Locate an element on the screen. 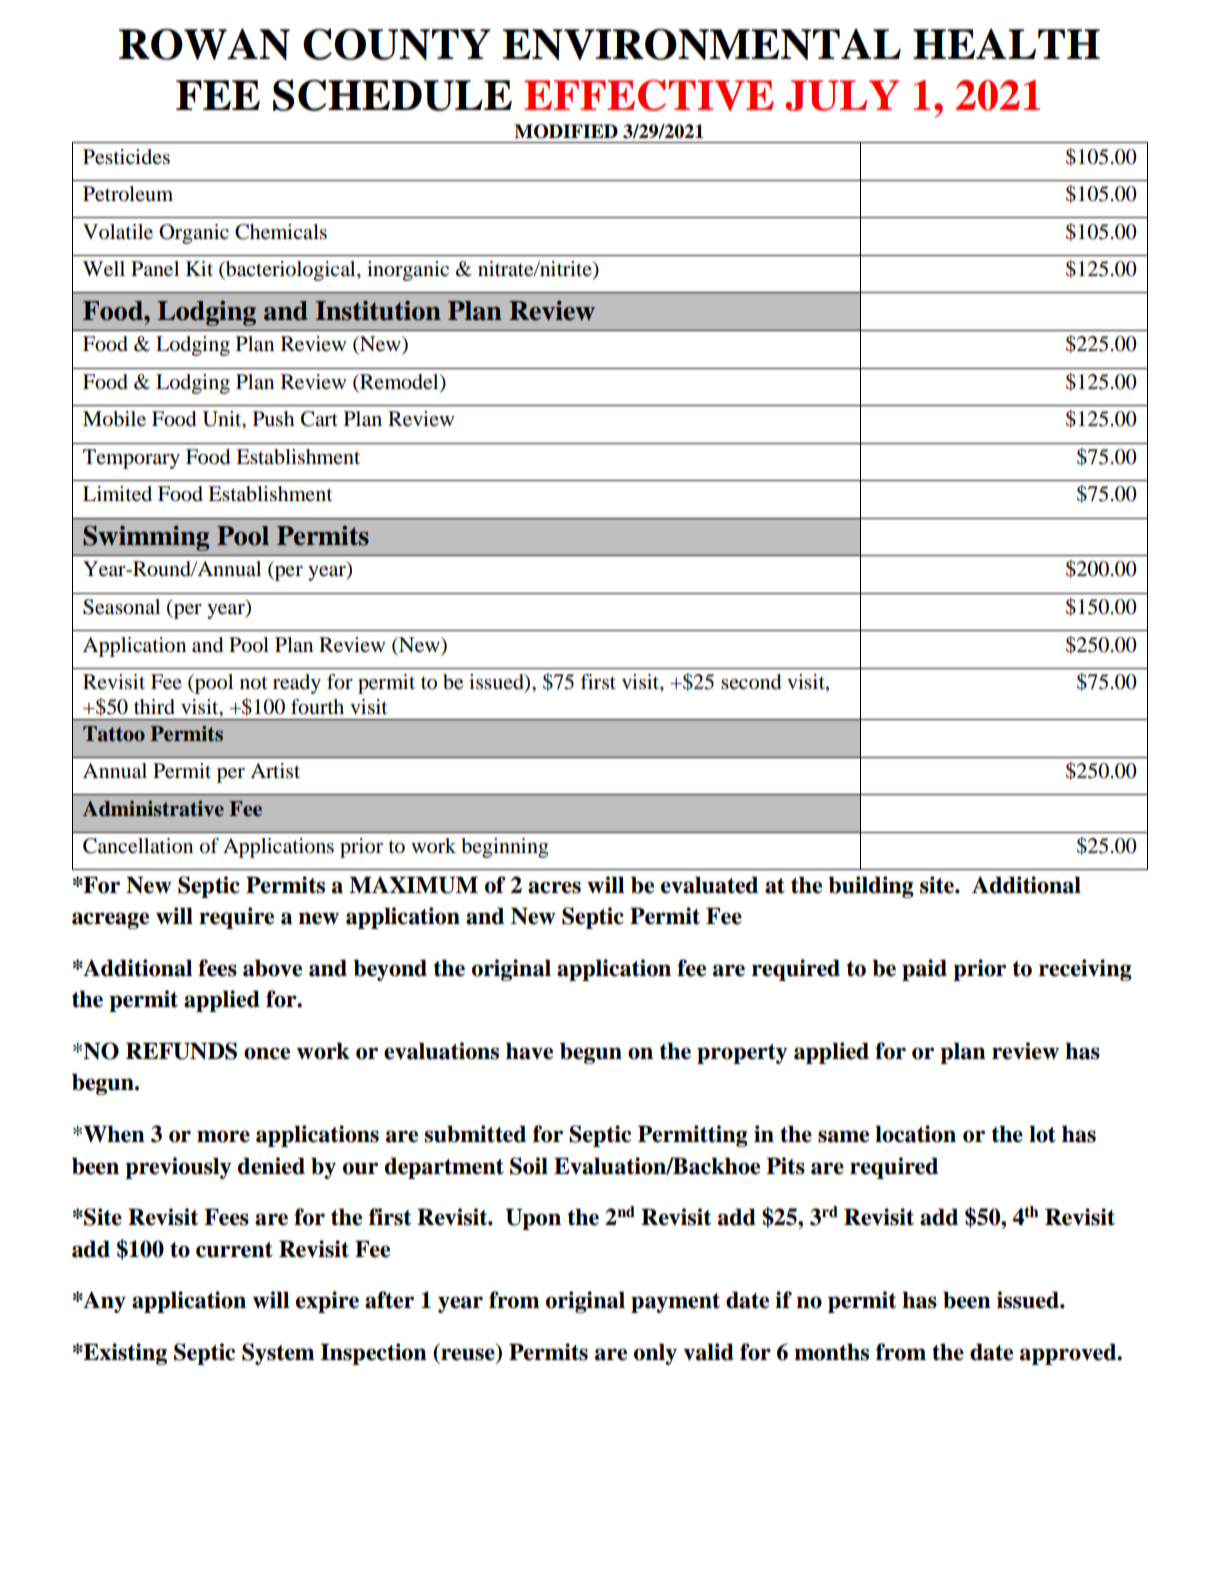 Image resolution: width=1219 pixels, height=1577 pixels. Unit is located at coordinates (223, 420).
